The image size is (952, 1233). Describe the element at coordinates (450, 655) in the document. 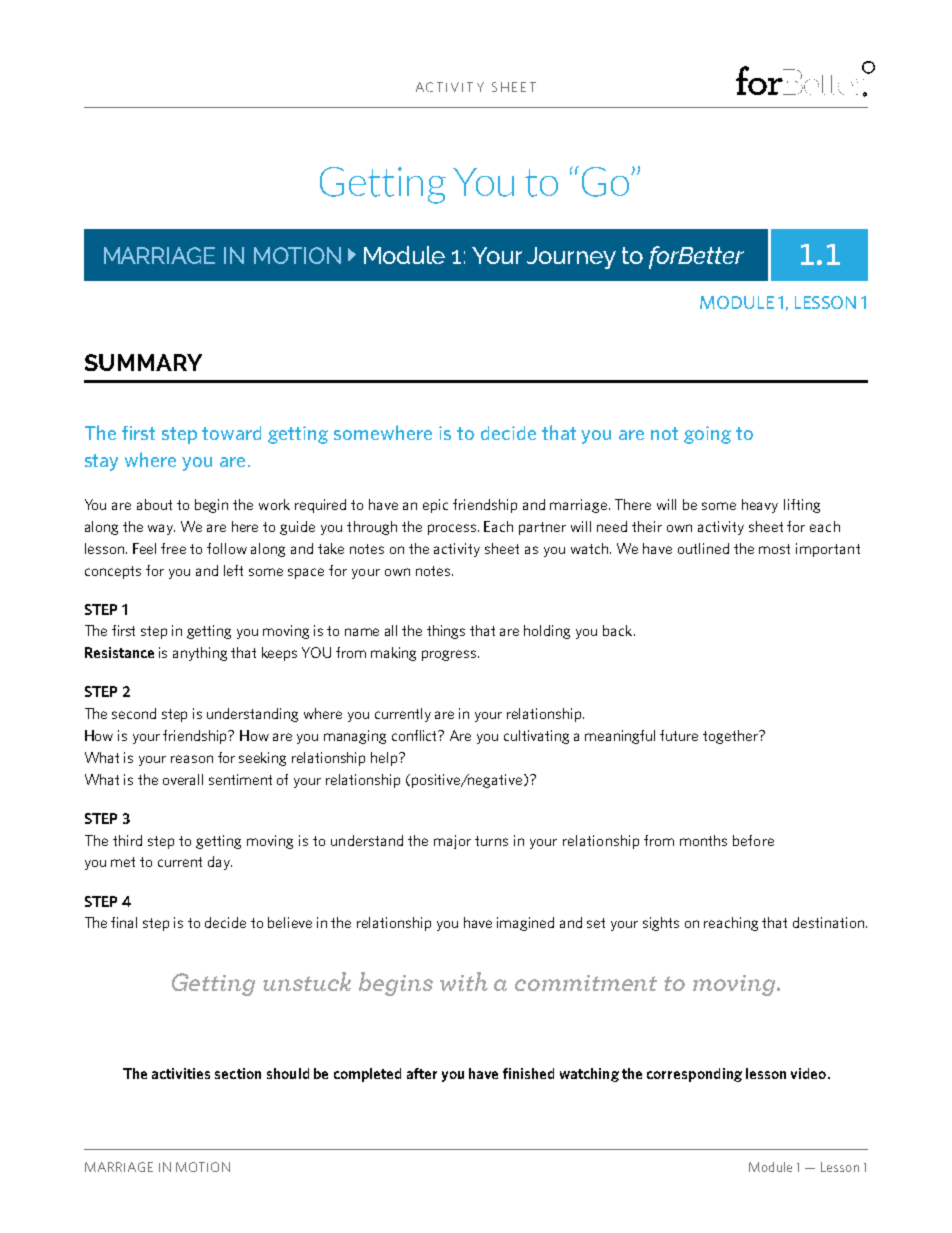

I see `progress` at that location.
